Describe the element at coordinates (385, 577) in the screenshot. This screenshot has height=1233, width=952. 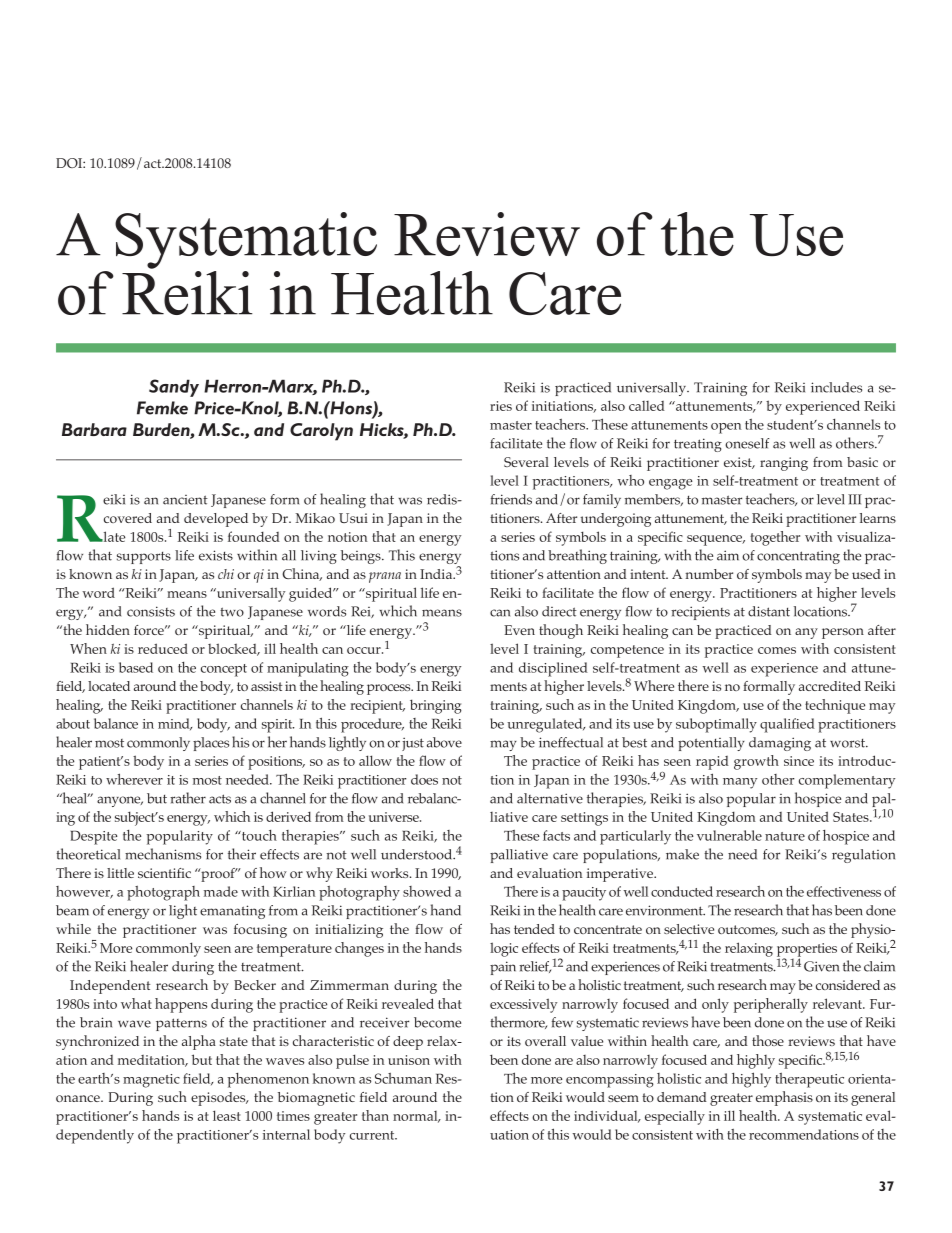
I see `prana` at that location.
